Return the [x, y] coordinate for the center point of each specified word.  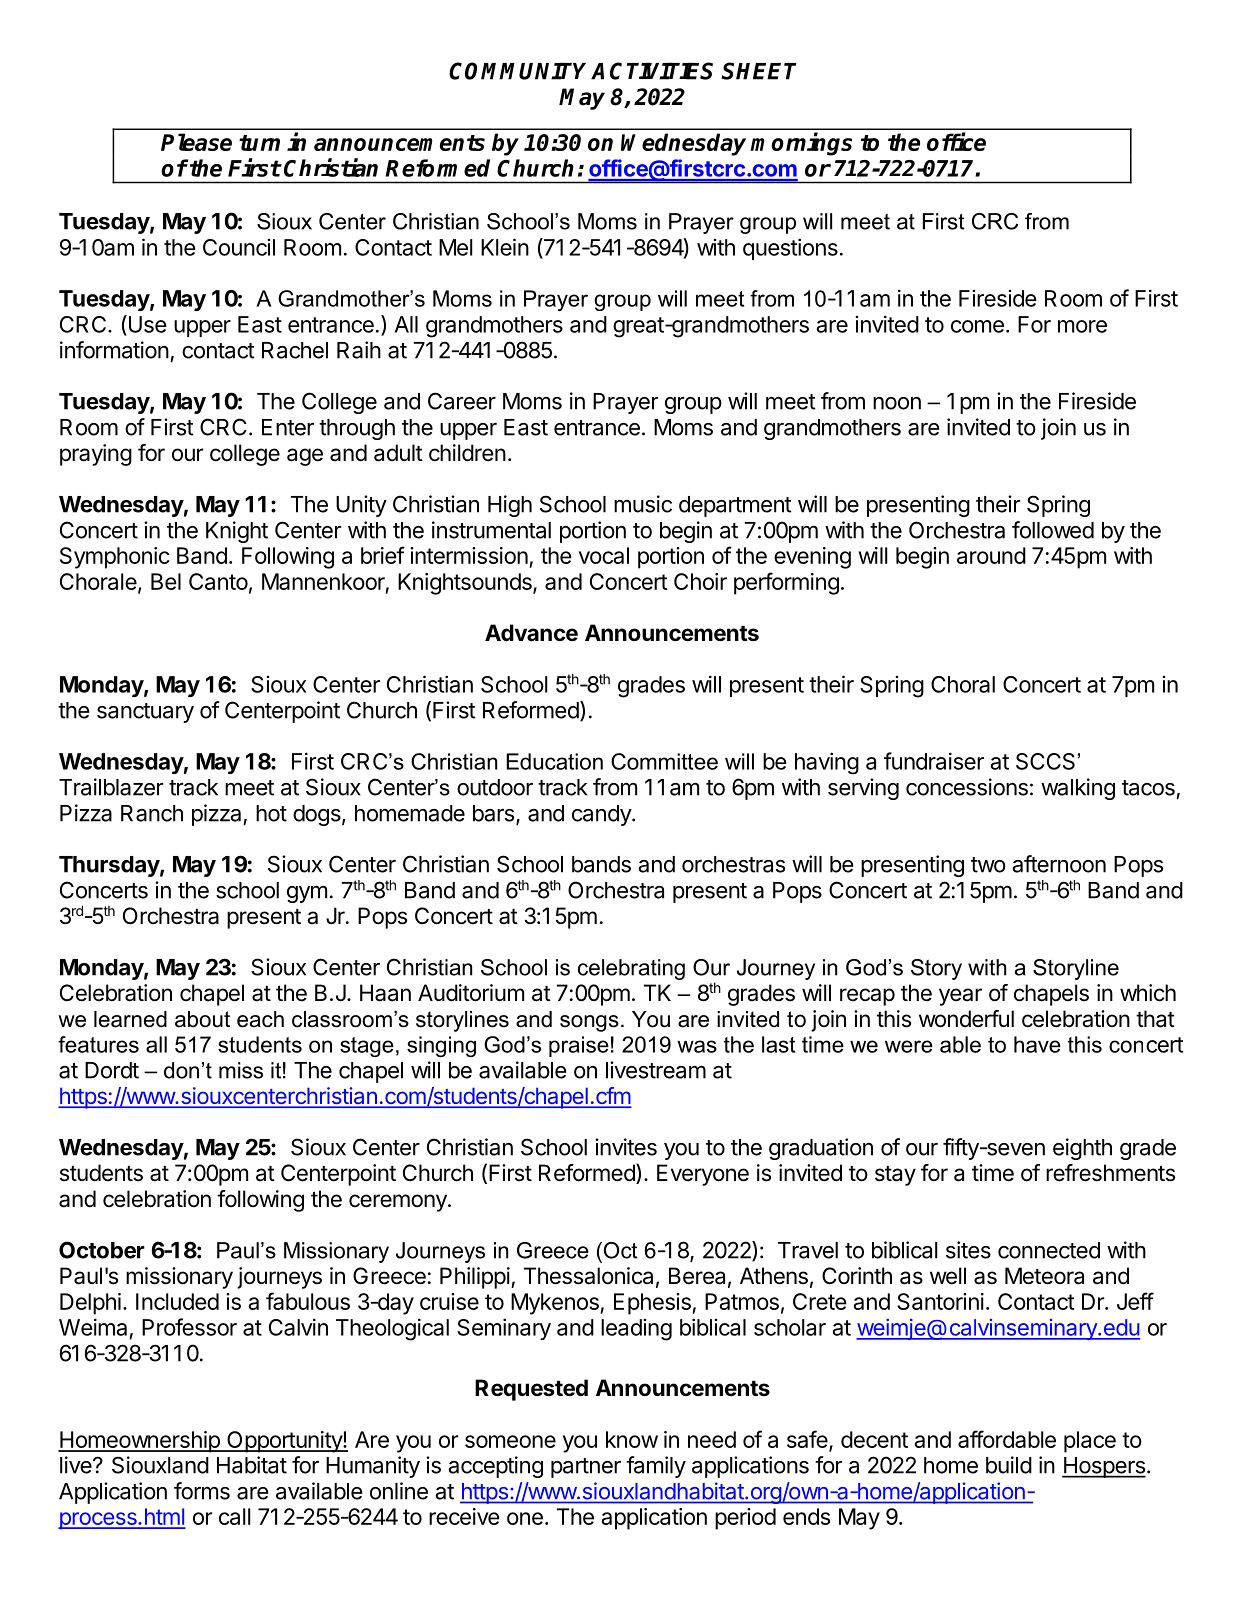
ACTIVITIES [652, 71]
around [991, 555]
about [202, 1019]
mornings [801, 144]
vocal [604, 555]
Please [196, 142]
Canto [218, 581]
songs [589, 1023]
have [1037, 1044]
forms [202, 1491]
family [656, 1467]
